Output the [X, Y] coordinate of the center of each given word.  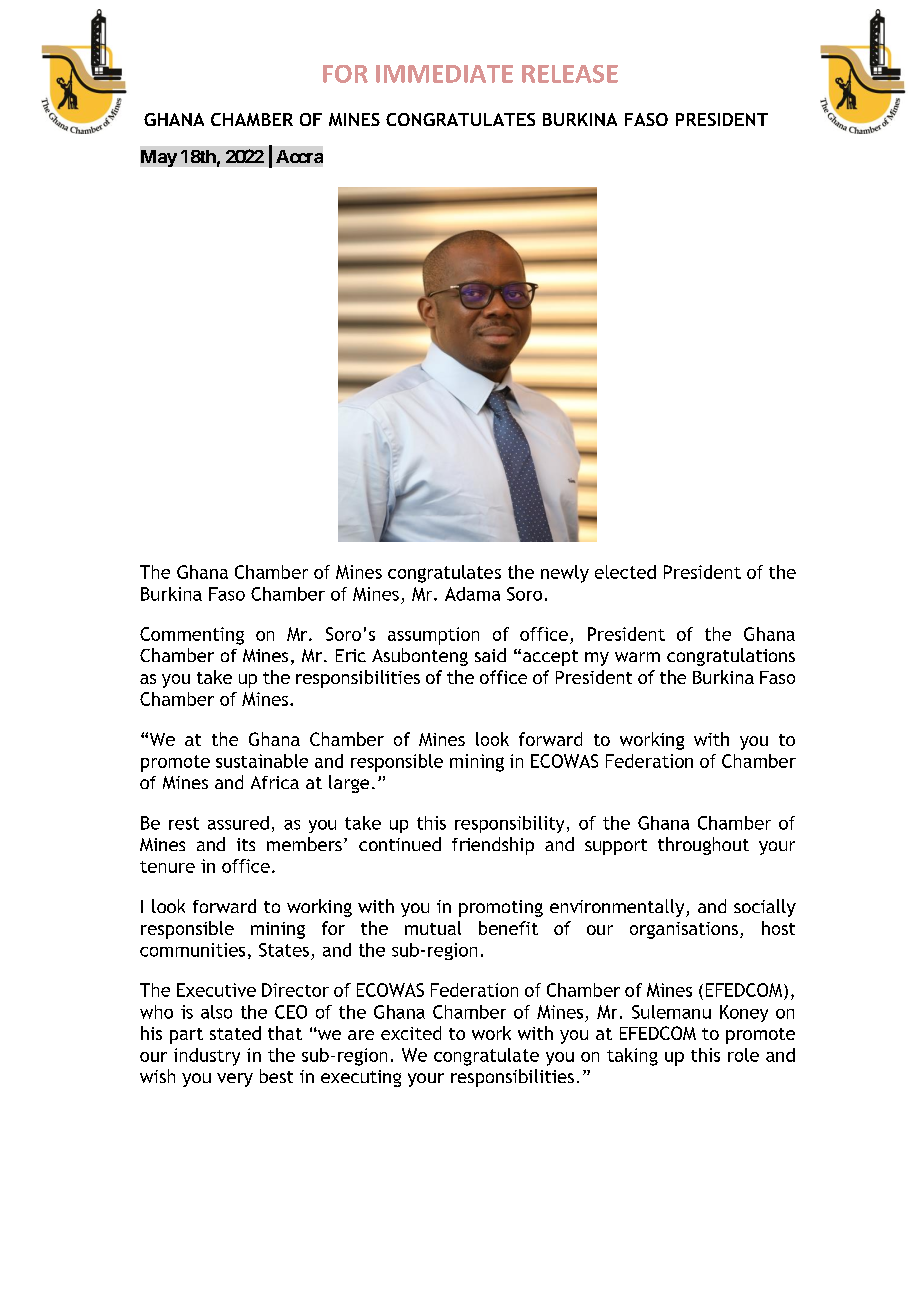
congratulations [731, 657]
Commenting [192, 636]
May [159, 158]
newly [565, 574]
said [490, 655]
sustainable [262, 761]
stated [235, 1033]
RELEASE [570, 74]
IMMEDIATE [444, 74]
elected [625, 572]
